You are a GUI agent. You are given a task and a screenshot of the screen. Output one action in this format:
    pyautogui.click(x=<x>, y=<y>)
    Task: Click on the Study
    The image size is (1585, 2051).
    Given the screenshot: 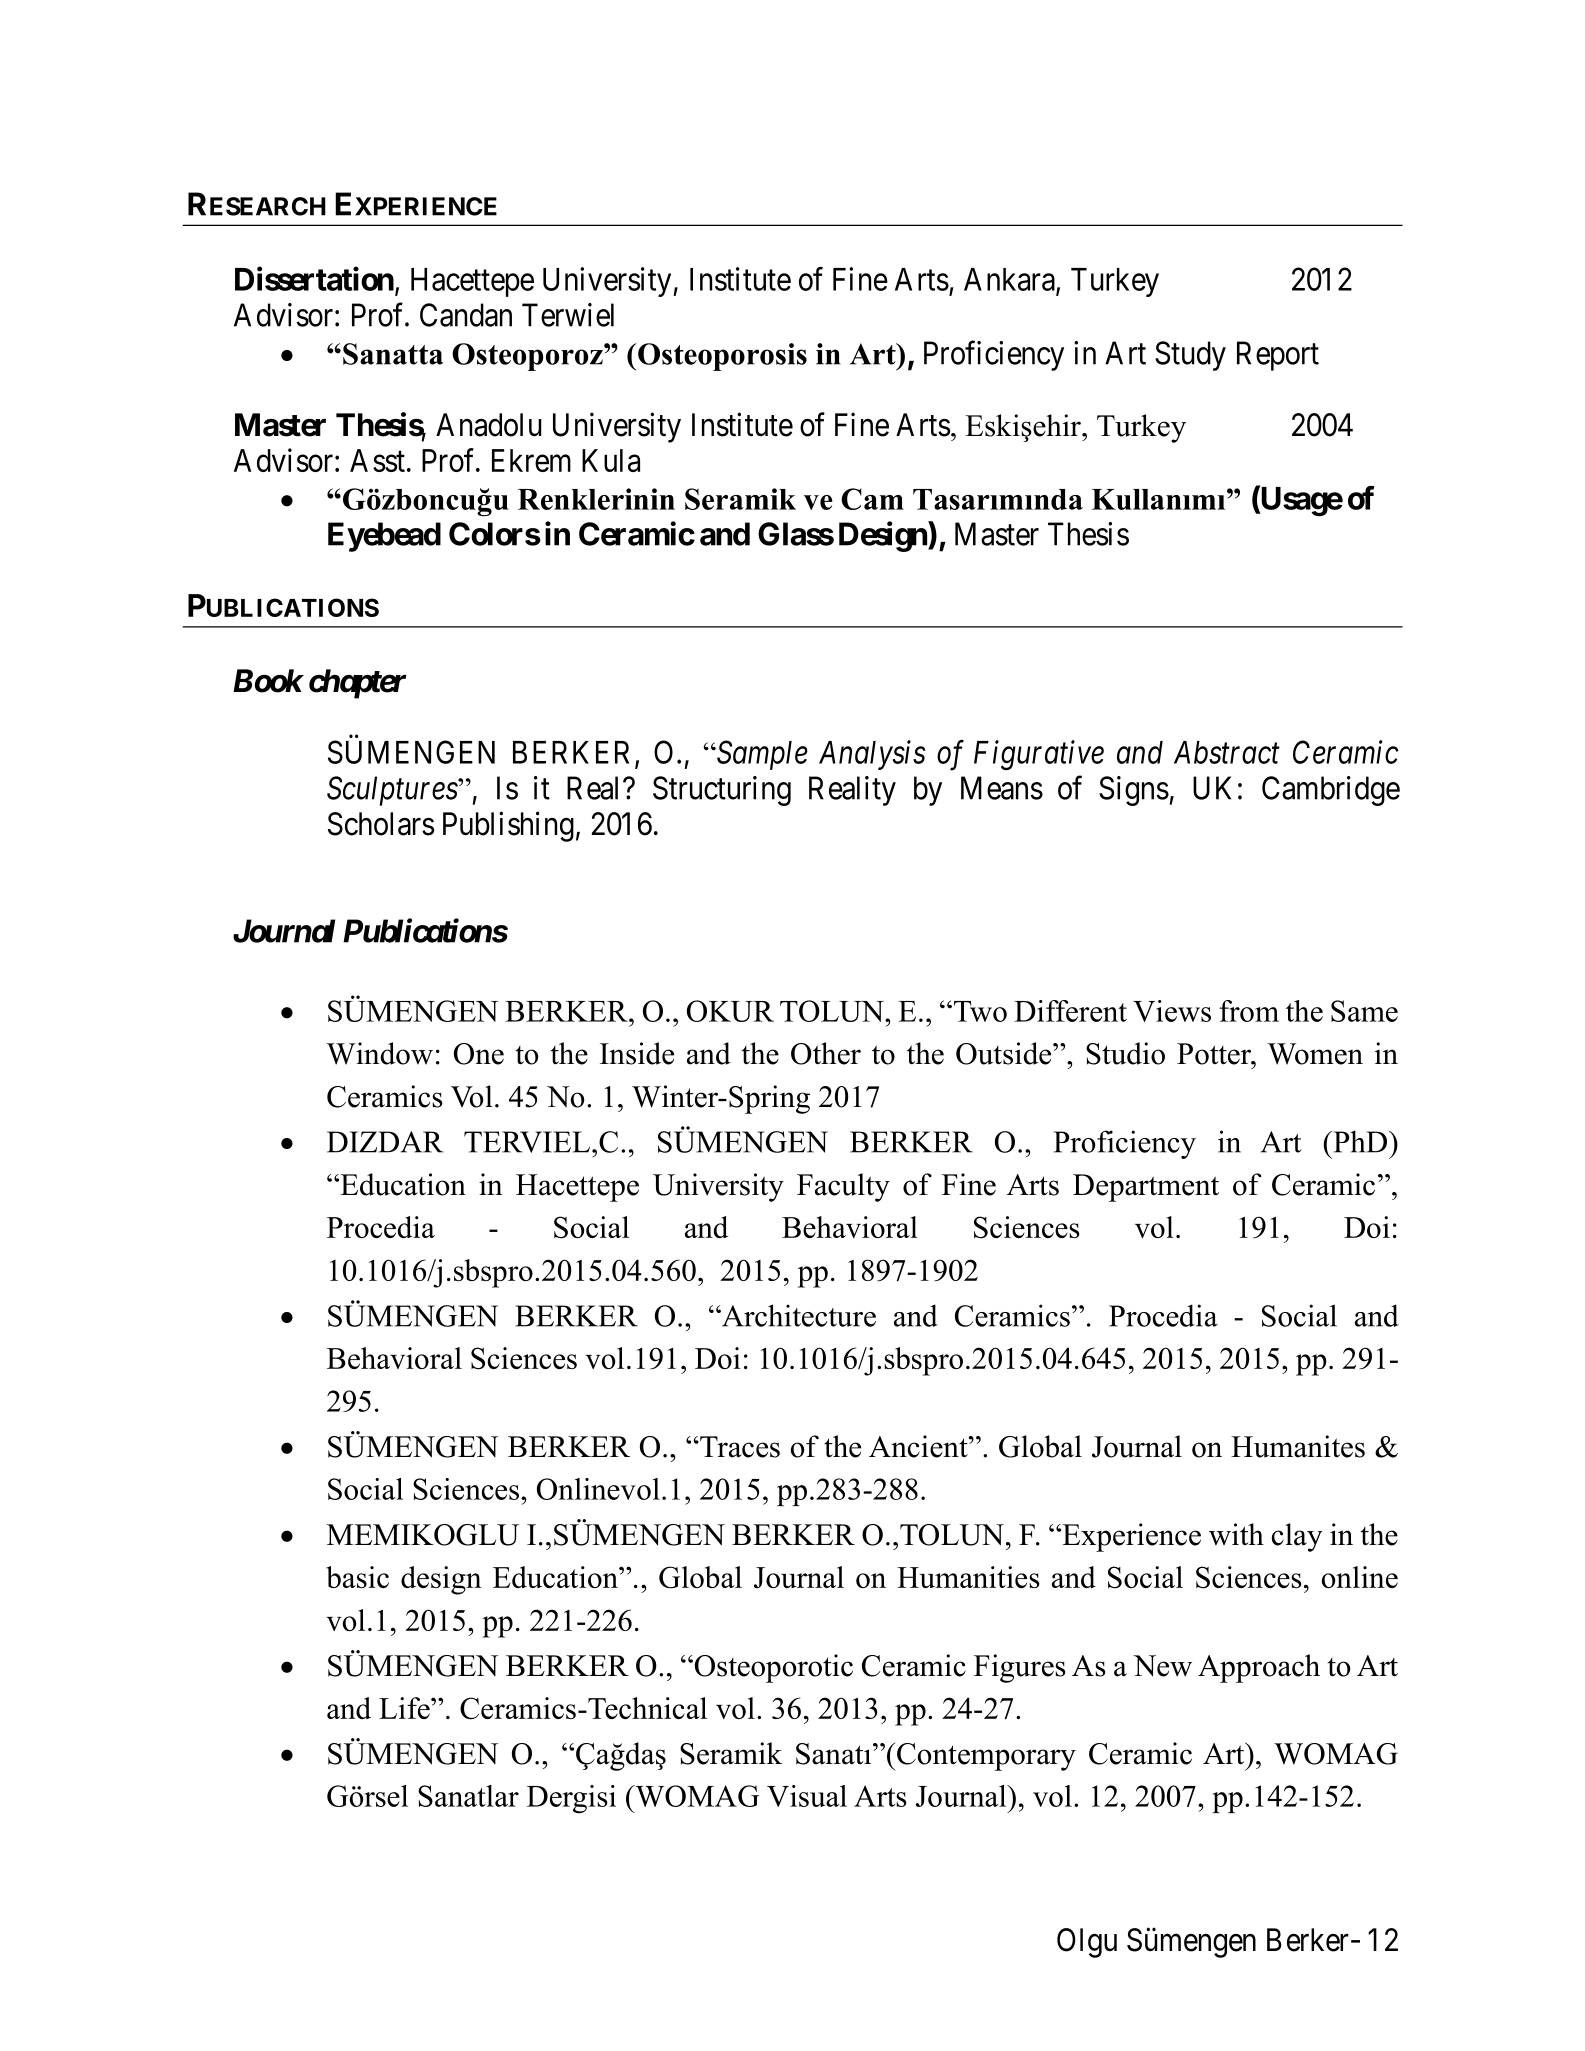 What is the action you would take?
    pyautogui.click(x=1190, y=356)
